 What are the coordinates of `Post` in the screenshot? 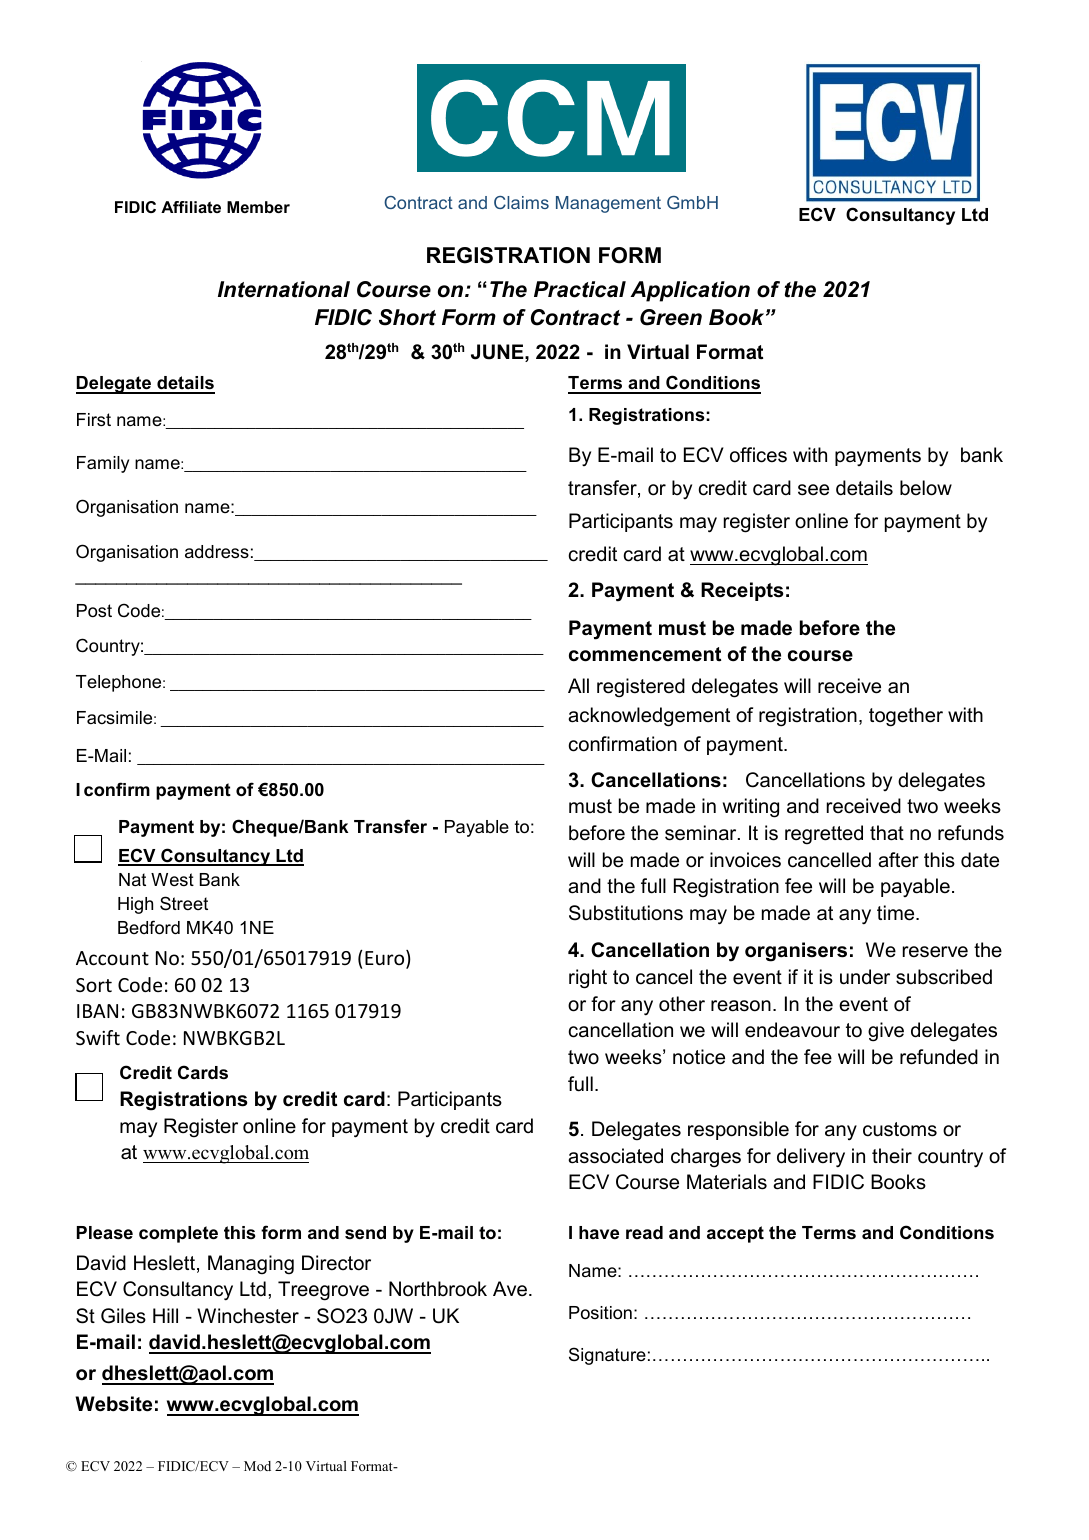 It's located at (94, 611).
